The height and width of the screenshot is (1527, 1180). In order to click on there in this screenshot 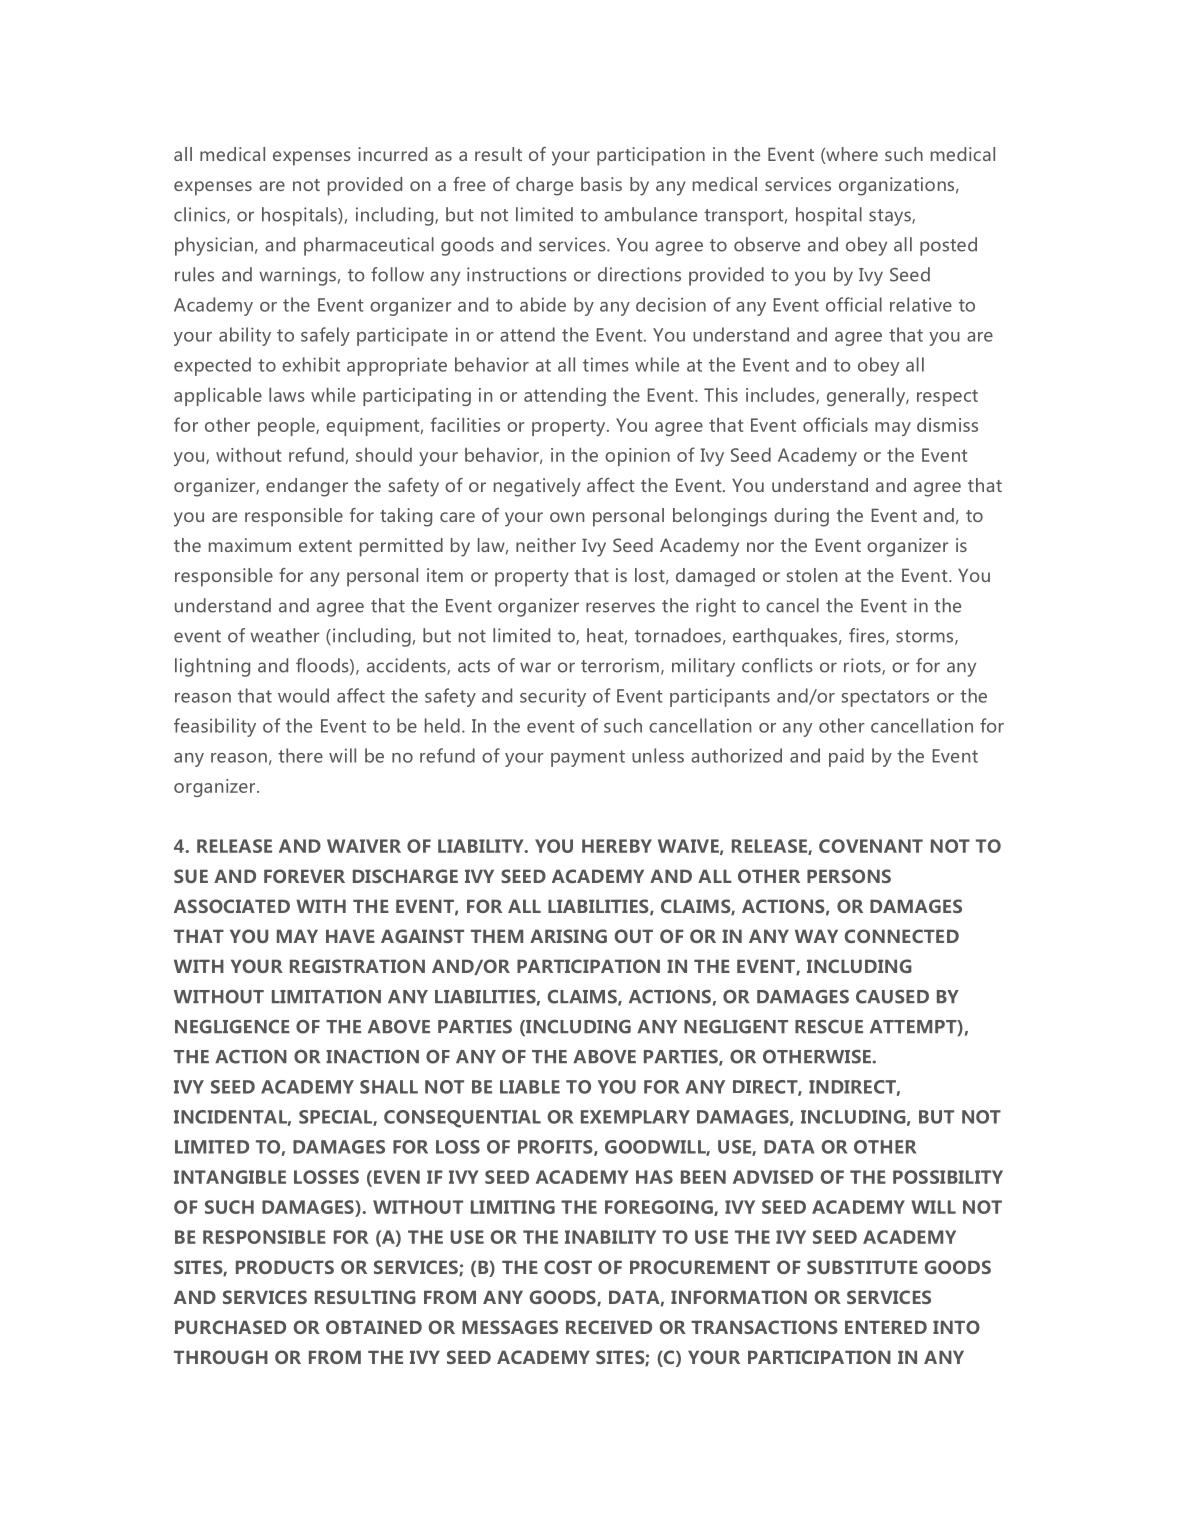, I will do `click(300, 755)`.
